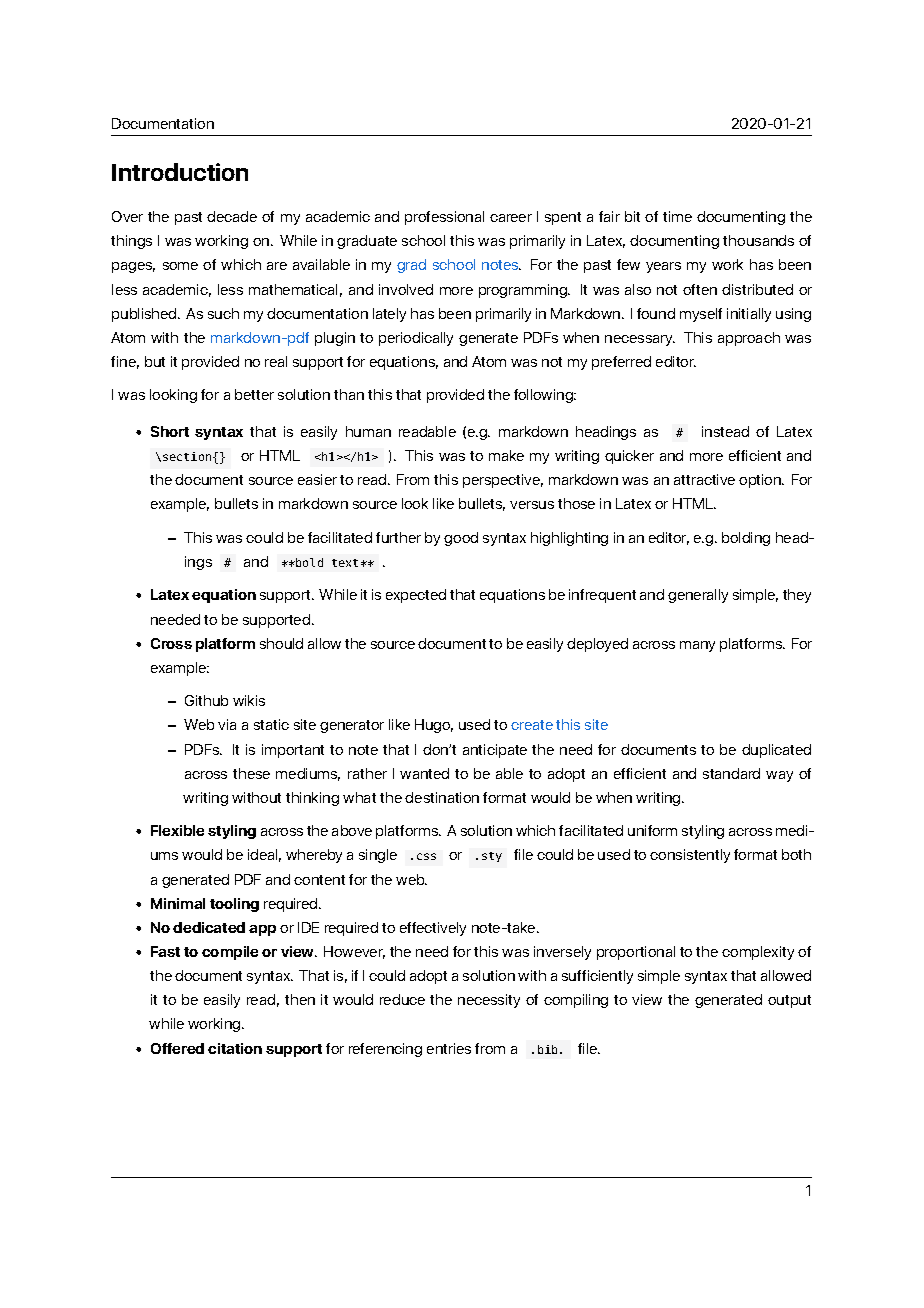  What do you see at coordinates (444, 218) in the document?
I see `professional` at bounding box center [444, 218].
